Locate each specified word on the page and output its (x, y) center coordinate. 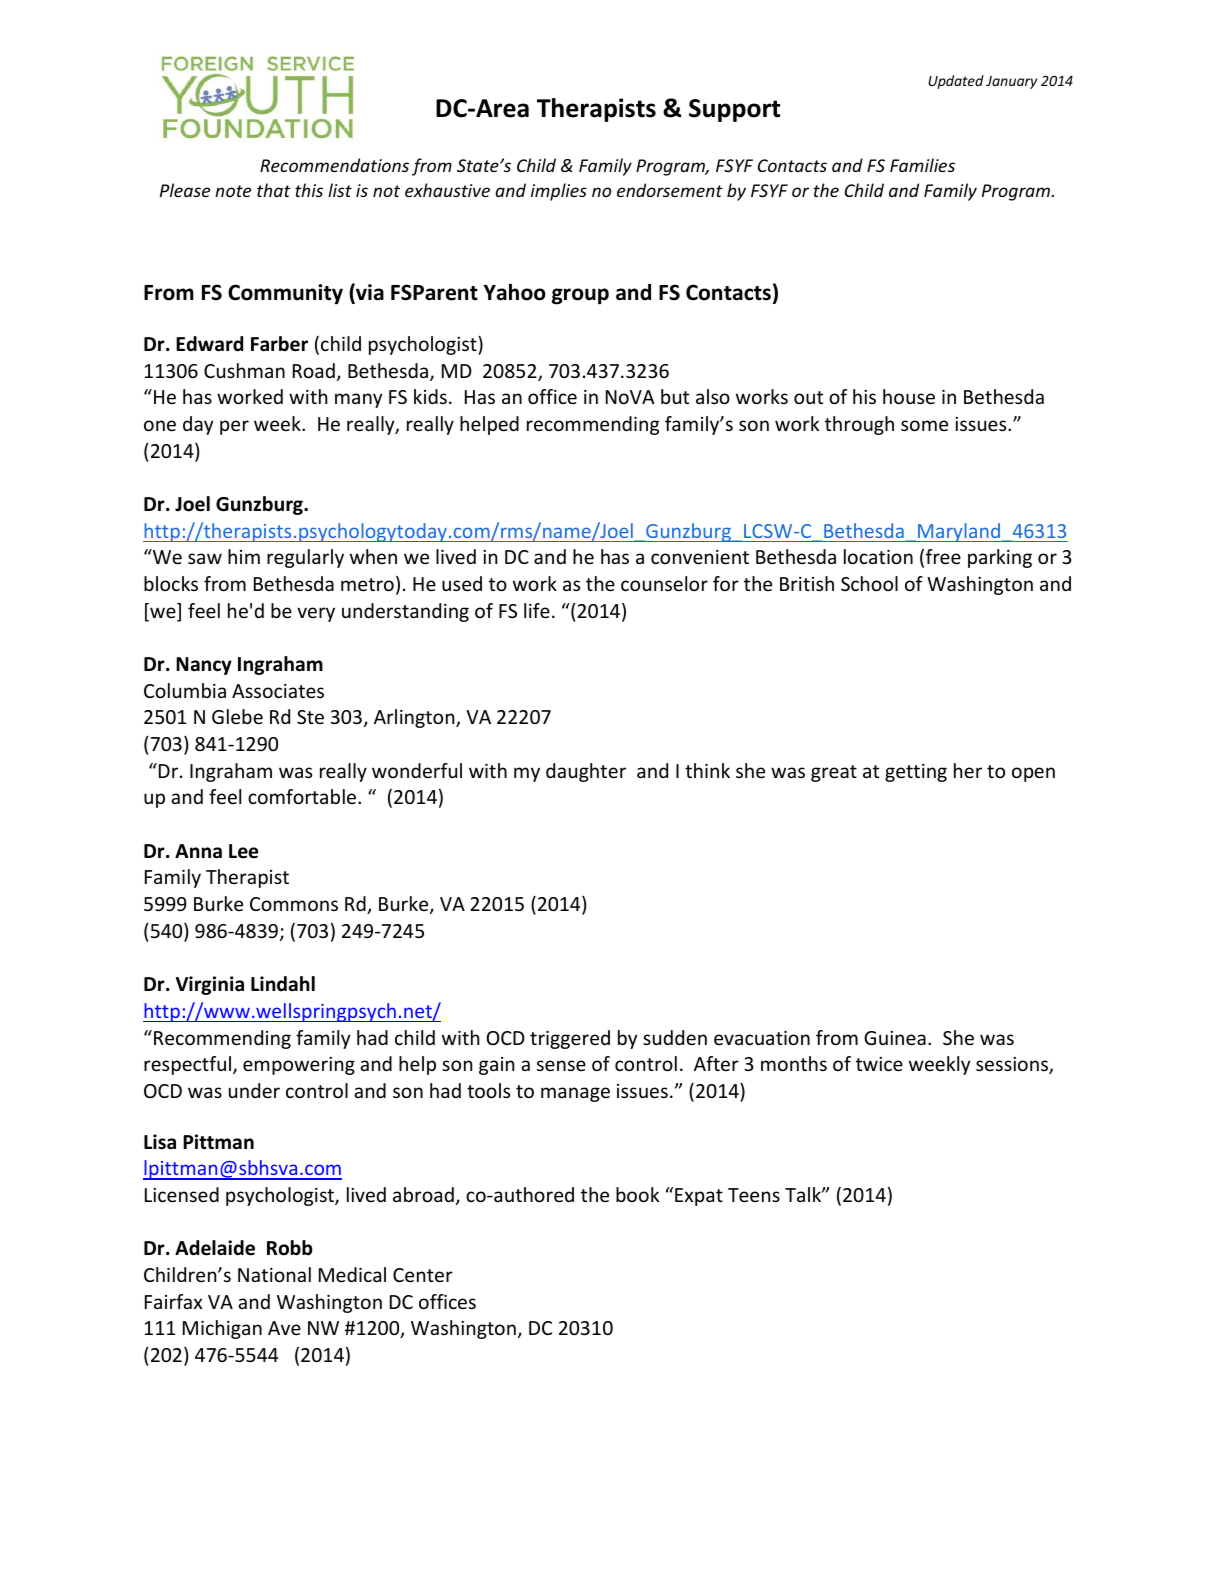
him (244, 556)
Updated (956, 82)
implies (559, 192)
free (943, 556)
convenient (700, 557)
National (274, 1274)
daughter (586, 772)
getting (916, 773)
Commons (294, 904)
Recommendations (334, 165)
